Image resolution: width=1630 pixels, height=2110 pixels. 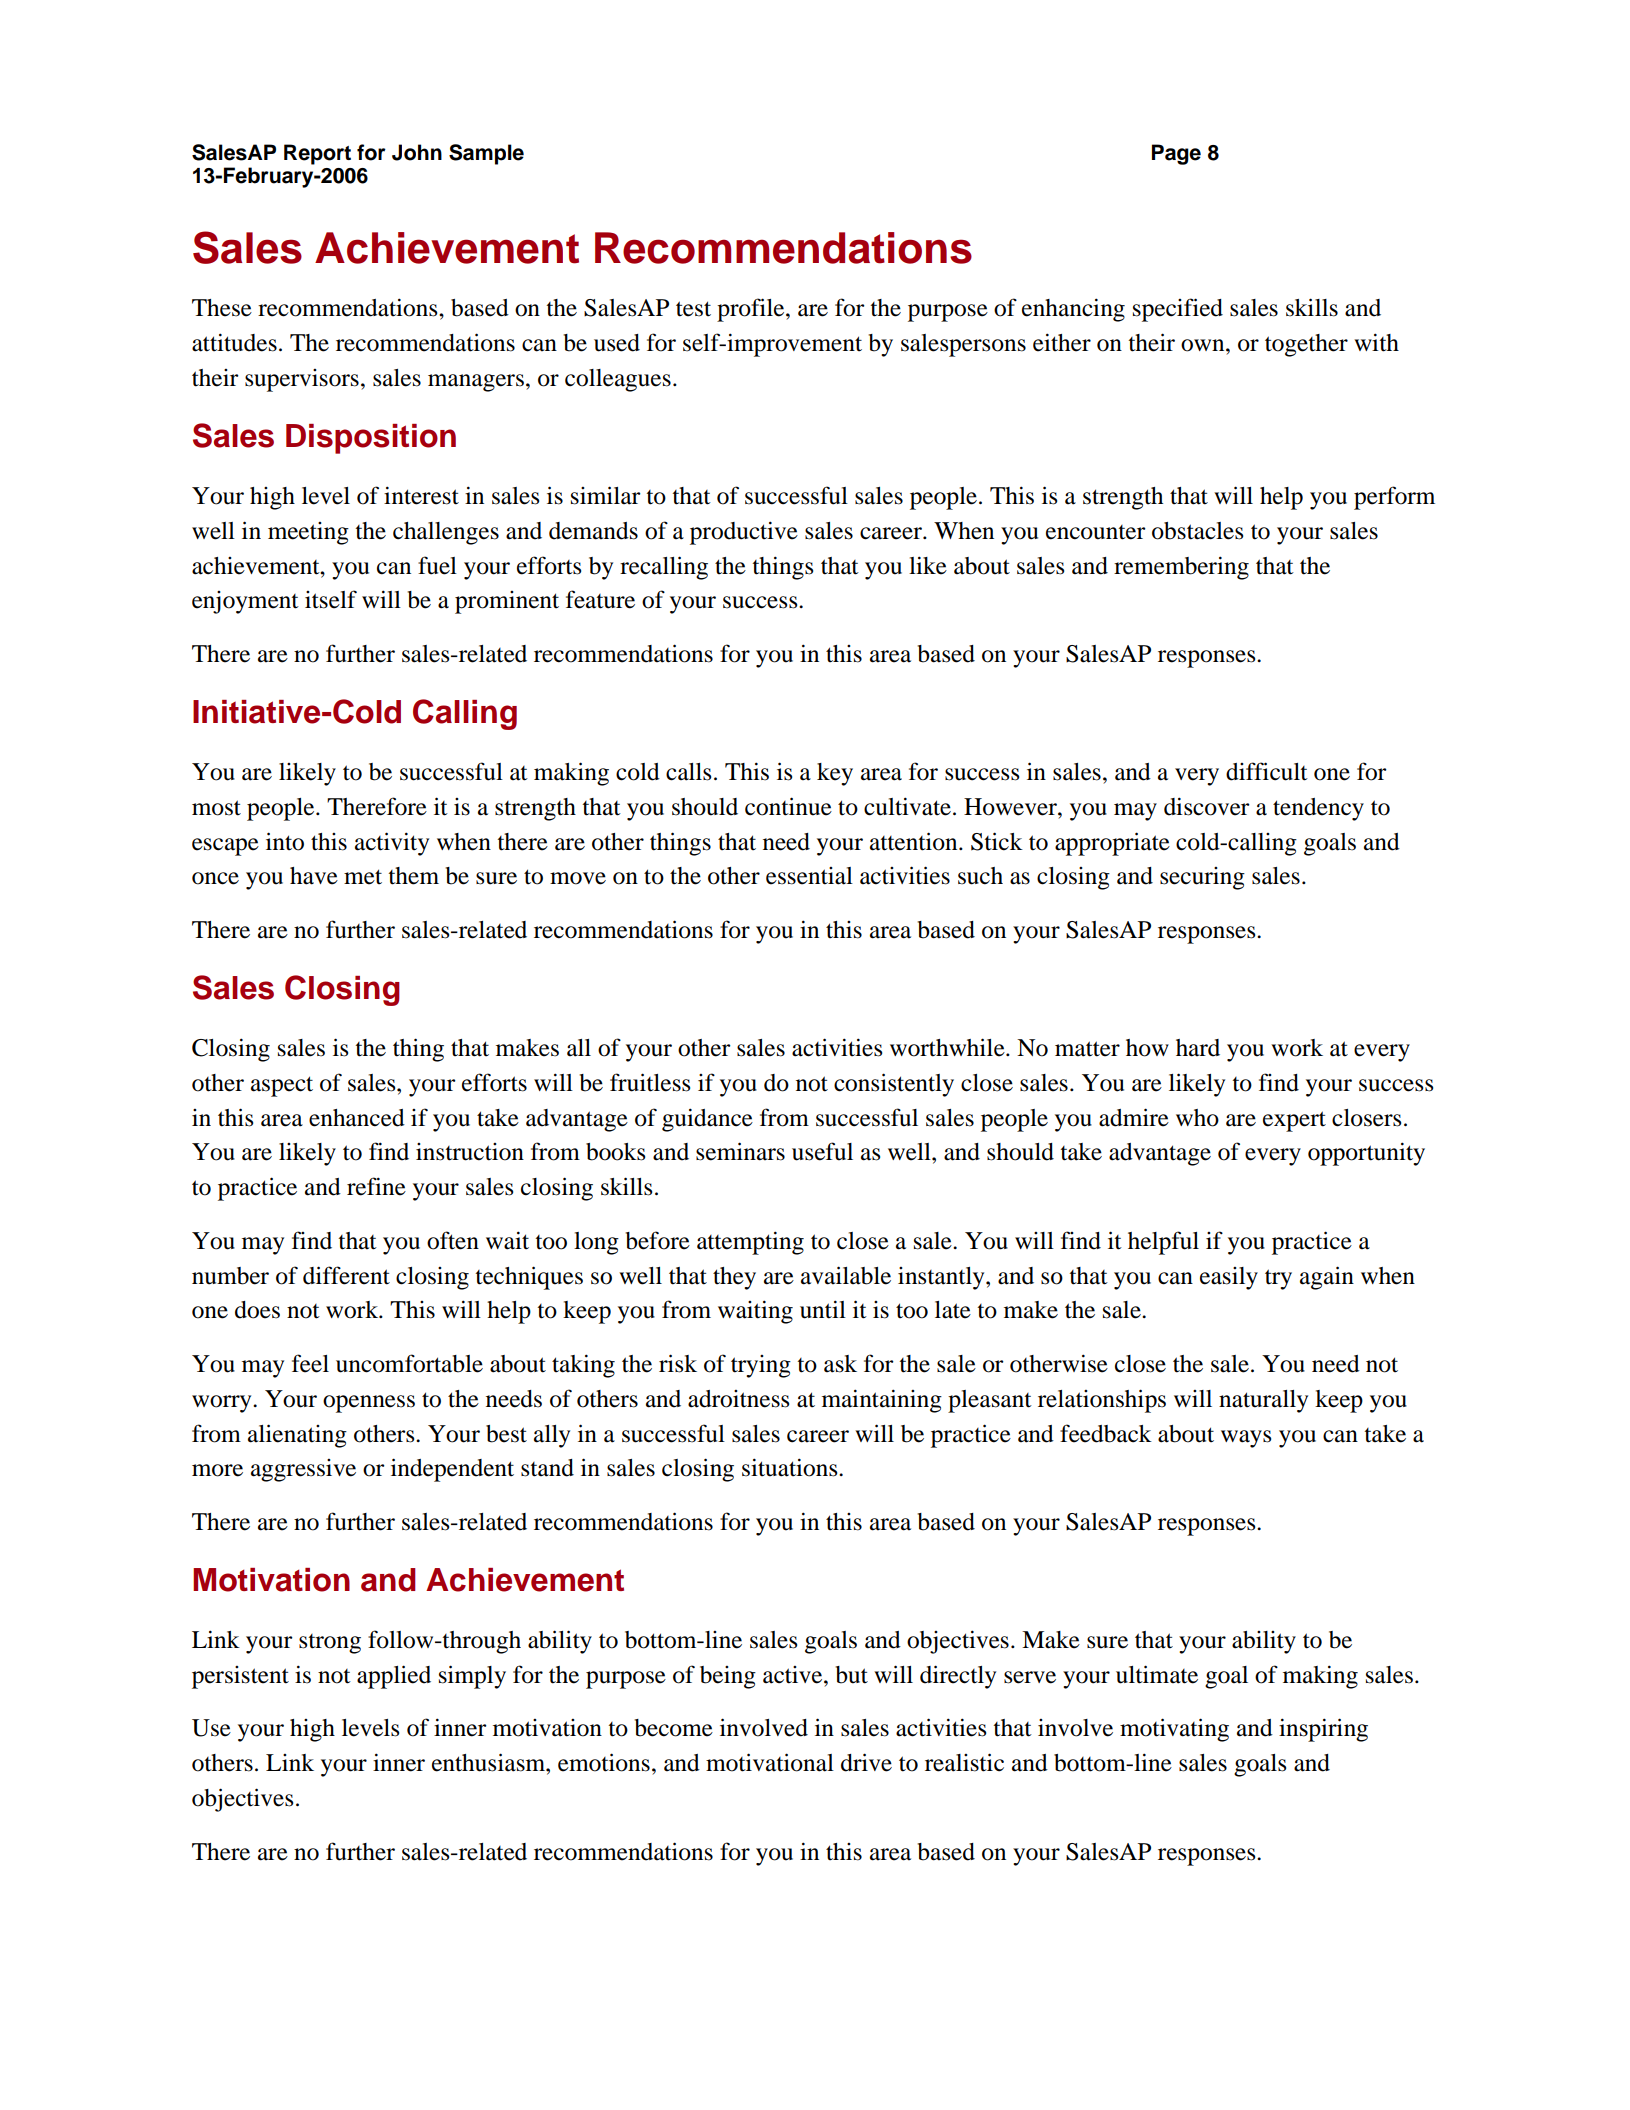 I want to click on productive, so click(x=744, y=533).
